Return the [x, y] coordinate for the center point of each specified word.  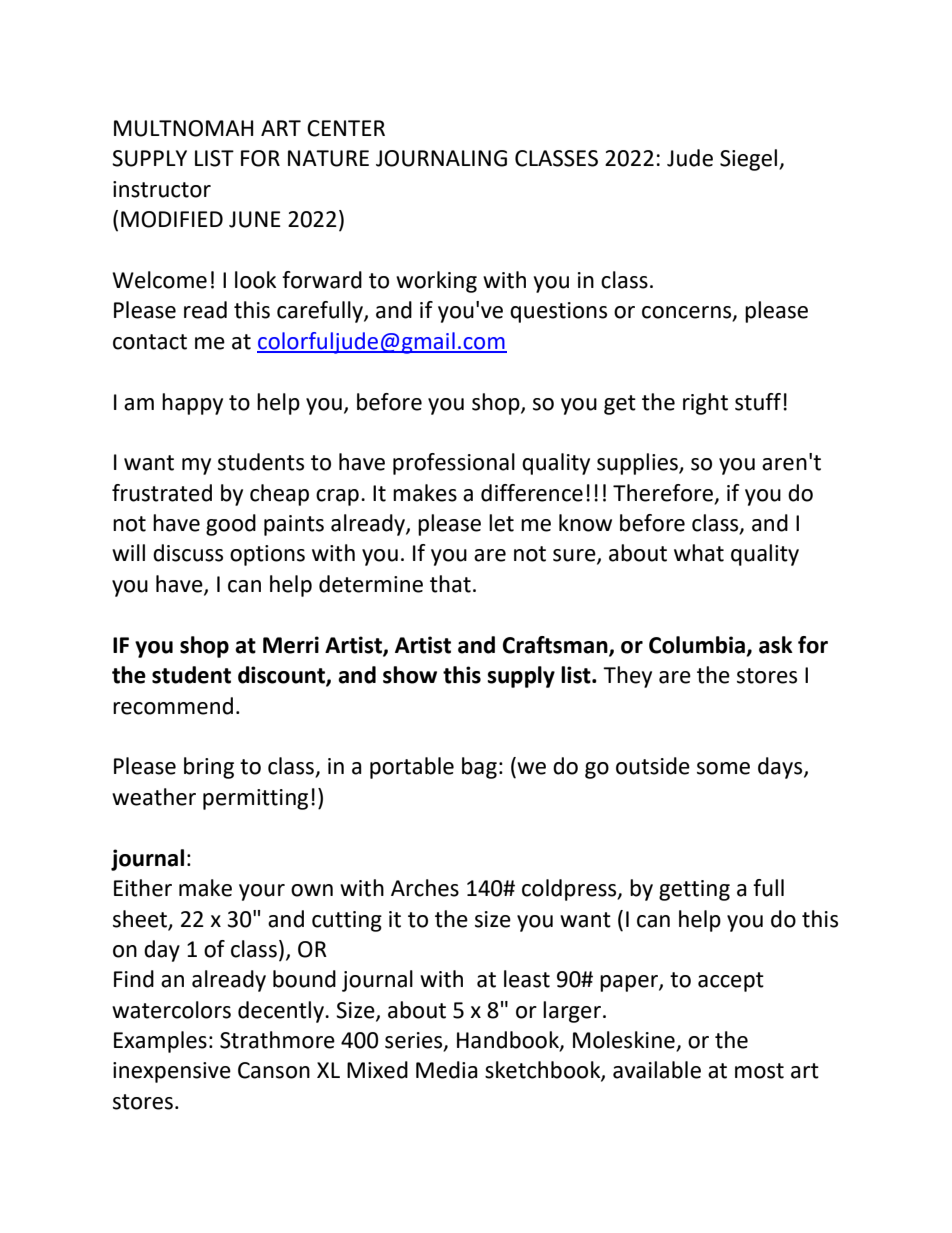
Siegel [750, 160]
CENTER [346, 128]
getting [694, 890]
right [705, 404]
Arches [425, 888]
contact [150, 342]
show [410, 675]
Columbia [698, 646]
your [262, 892]
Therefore [663, 493]
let [501, 523]
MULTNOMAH [183, 128]
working [436, 282]
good [231, 525]
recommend [173, 706]
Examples [160, 1042]
